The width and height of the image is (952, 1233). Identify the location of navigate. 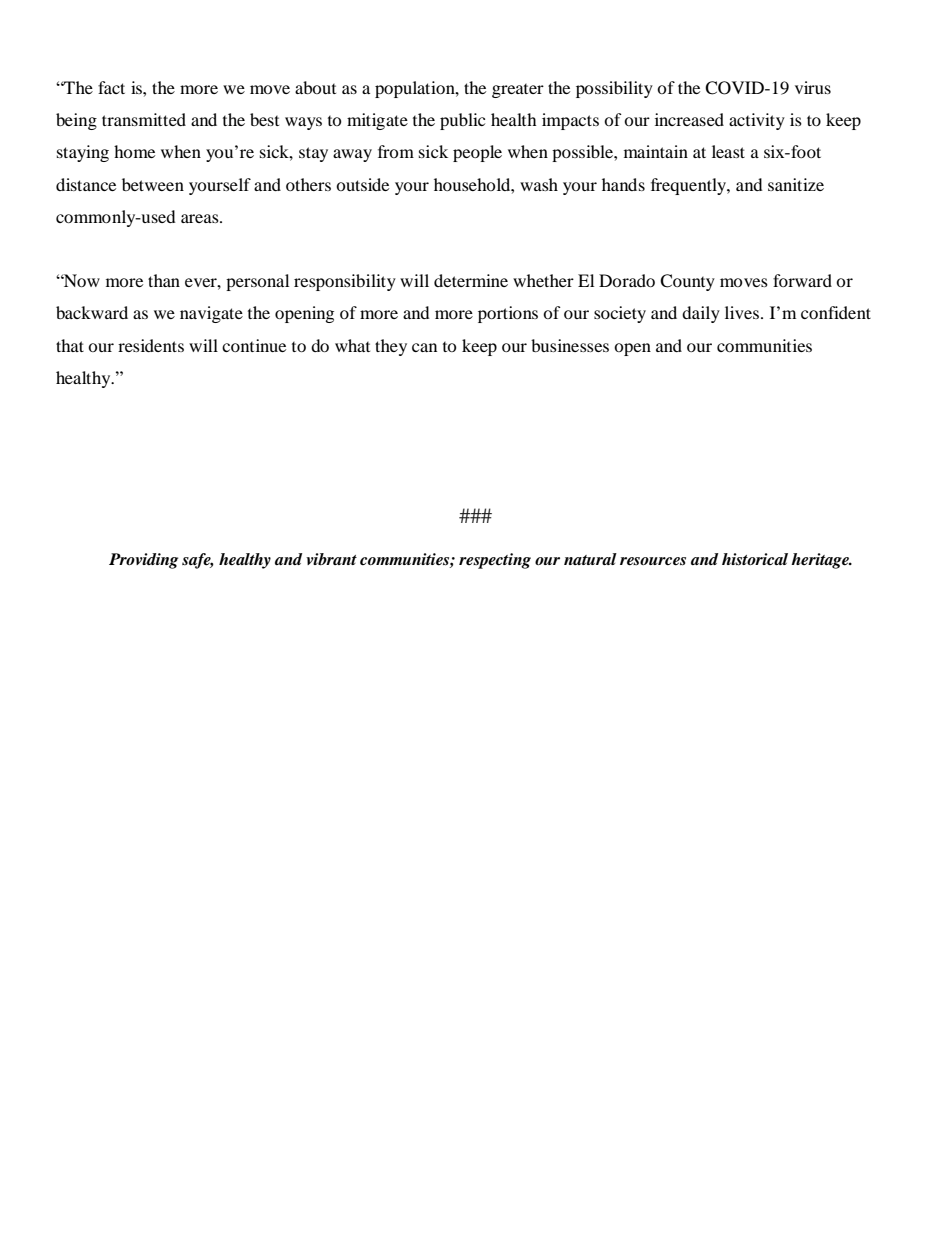
(211, 314).
